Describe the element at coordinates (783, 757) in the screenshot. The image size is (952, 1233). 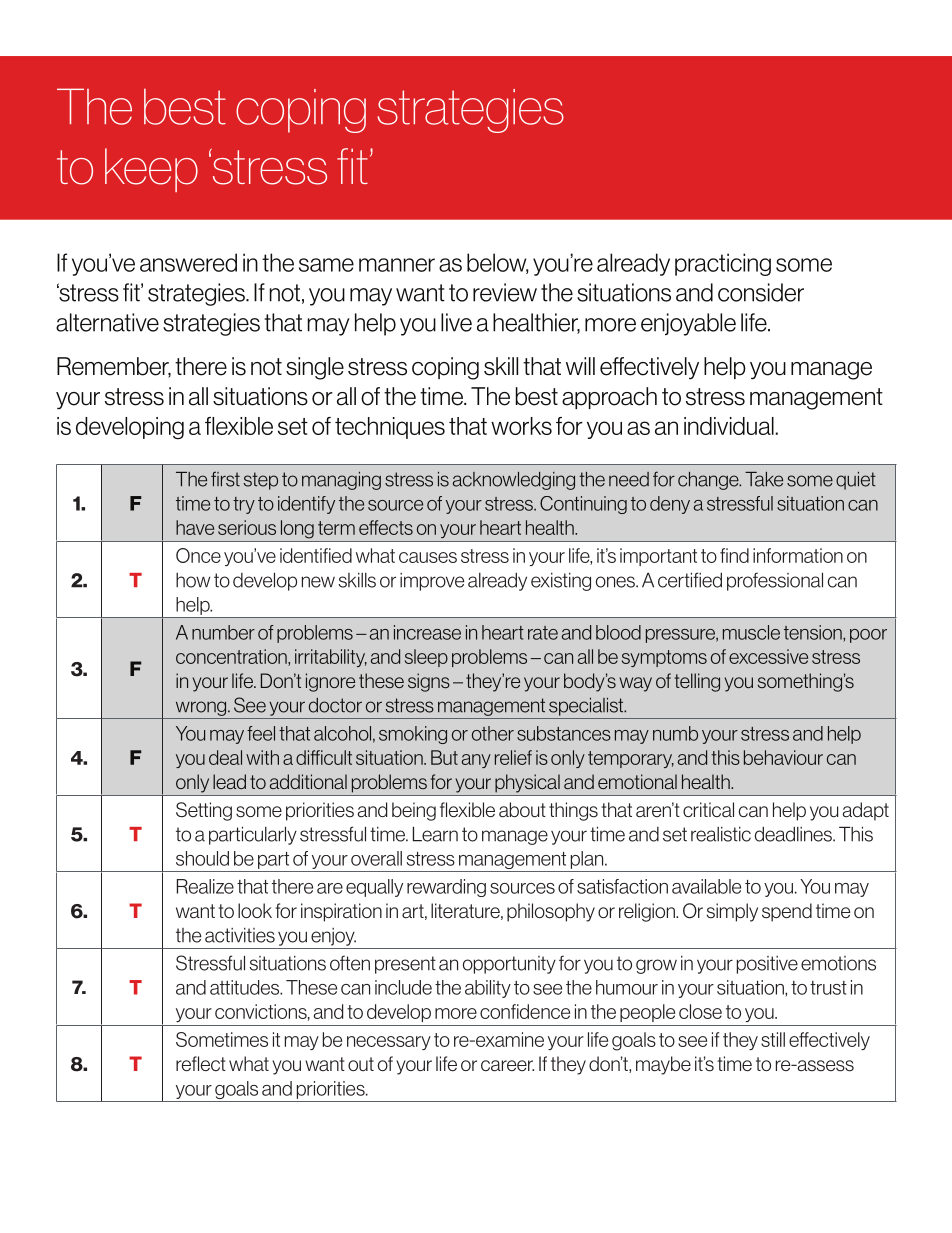
I see `behaviour` at that location.
